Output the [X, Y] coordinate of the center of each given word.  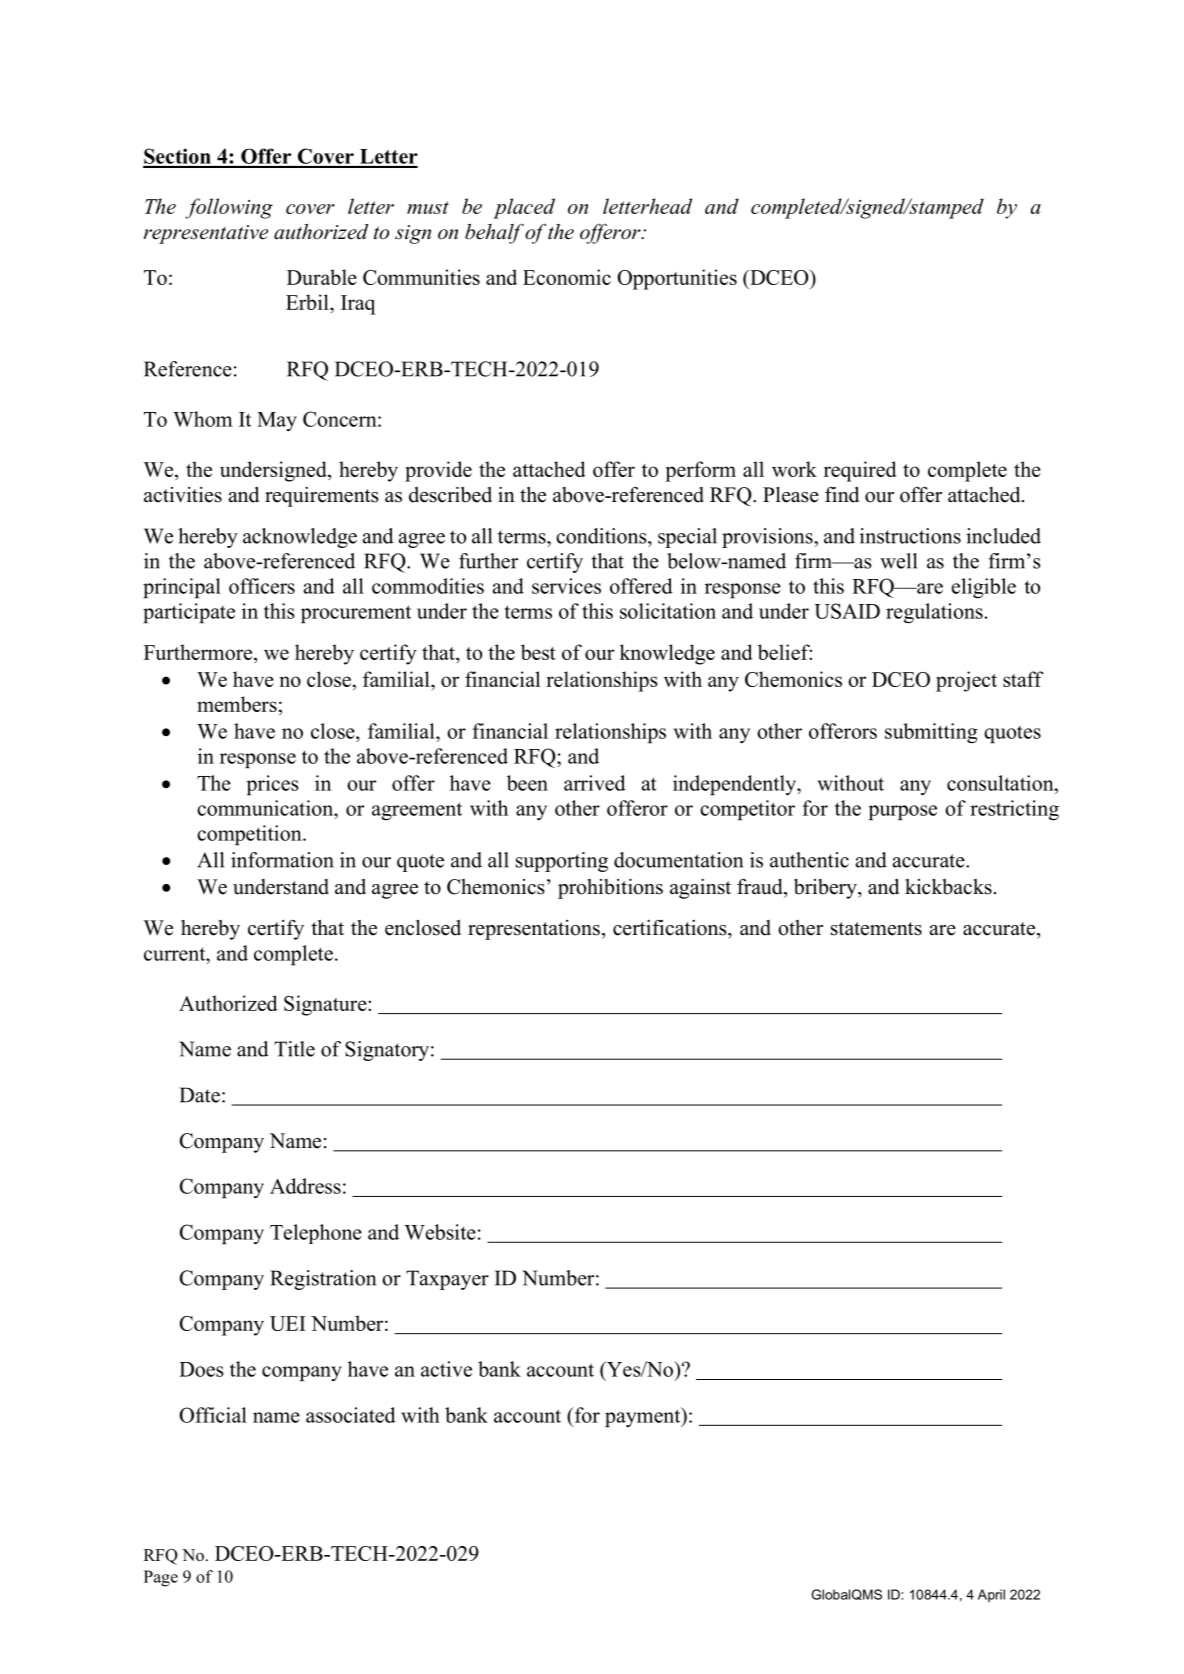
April [991, 1595]
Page [161, 1578]
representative [206, 234]
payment [644, 1417]
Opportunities [677, 279]
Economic [567, 277]
